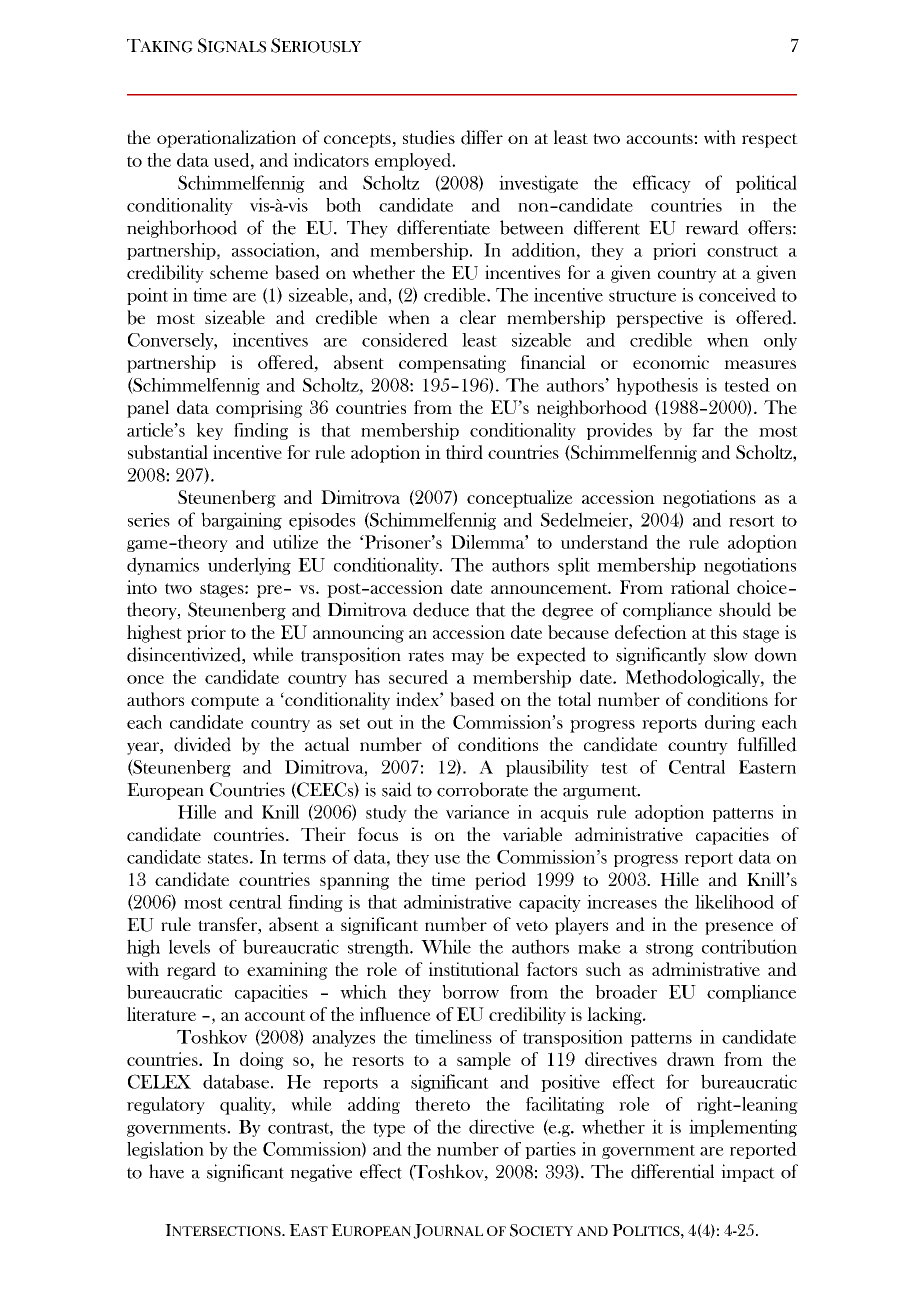  I want to click on efficacy, so click(662, 184).
